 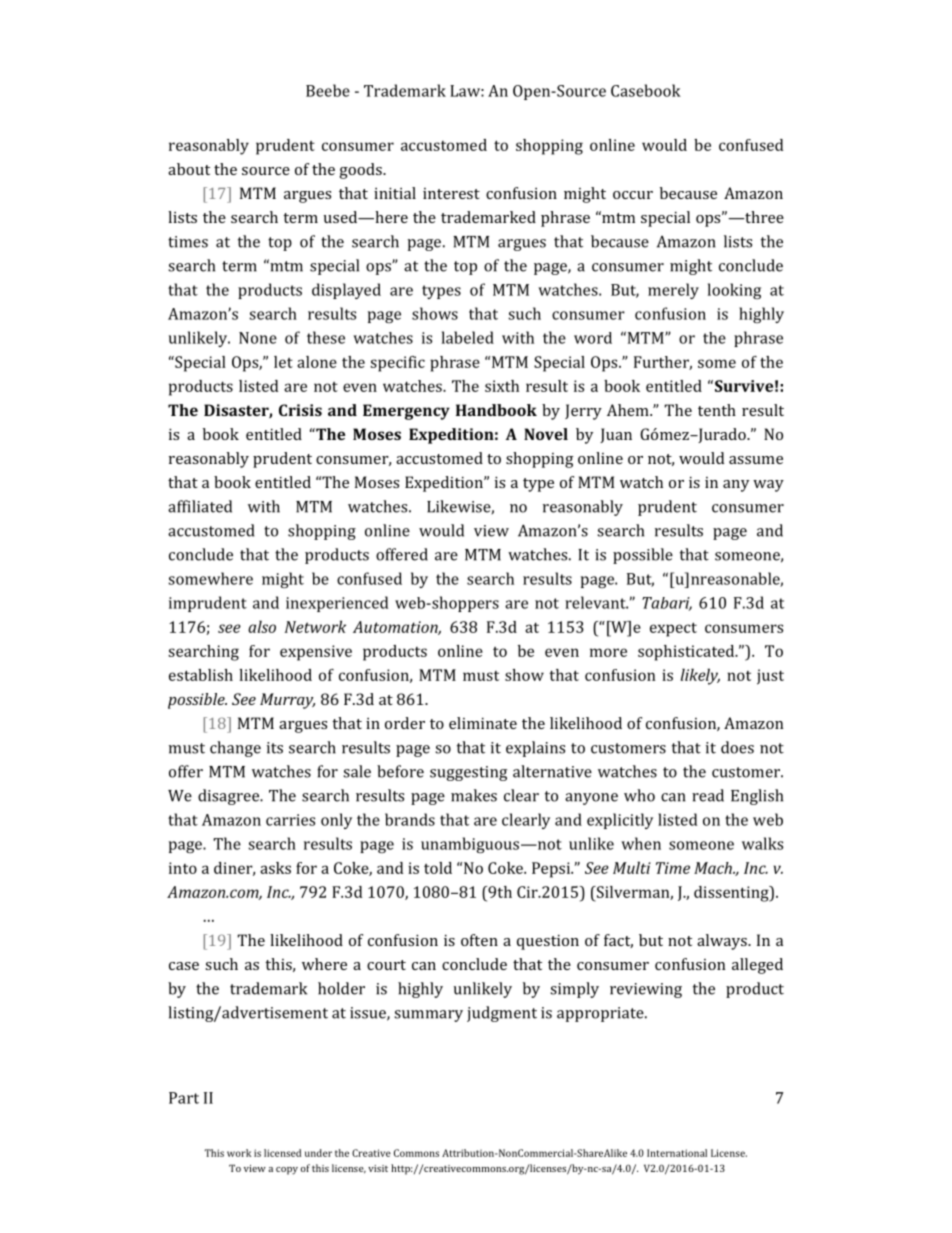 What do you see at coordinates (756, 460) in the screenshot?
I see `assume` at bounding box center [756, 460].
